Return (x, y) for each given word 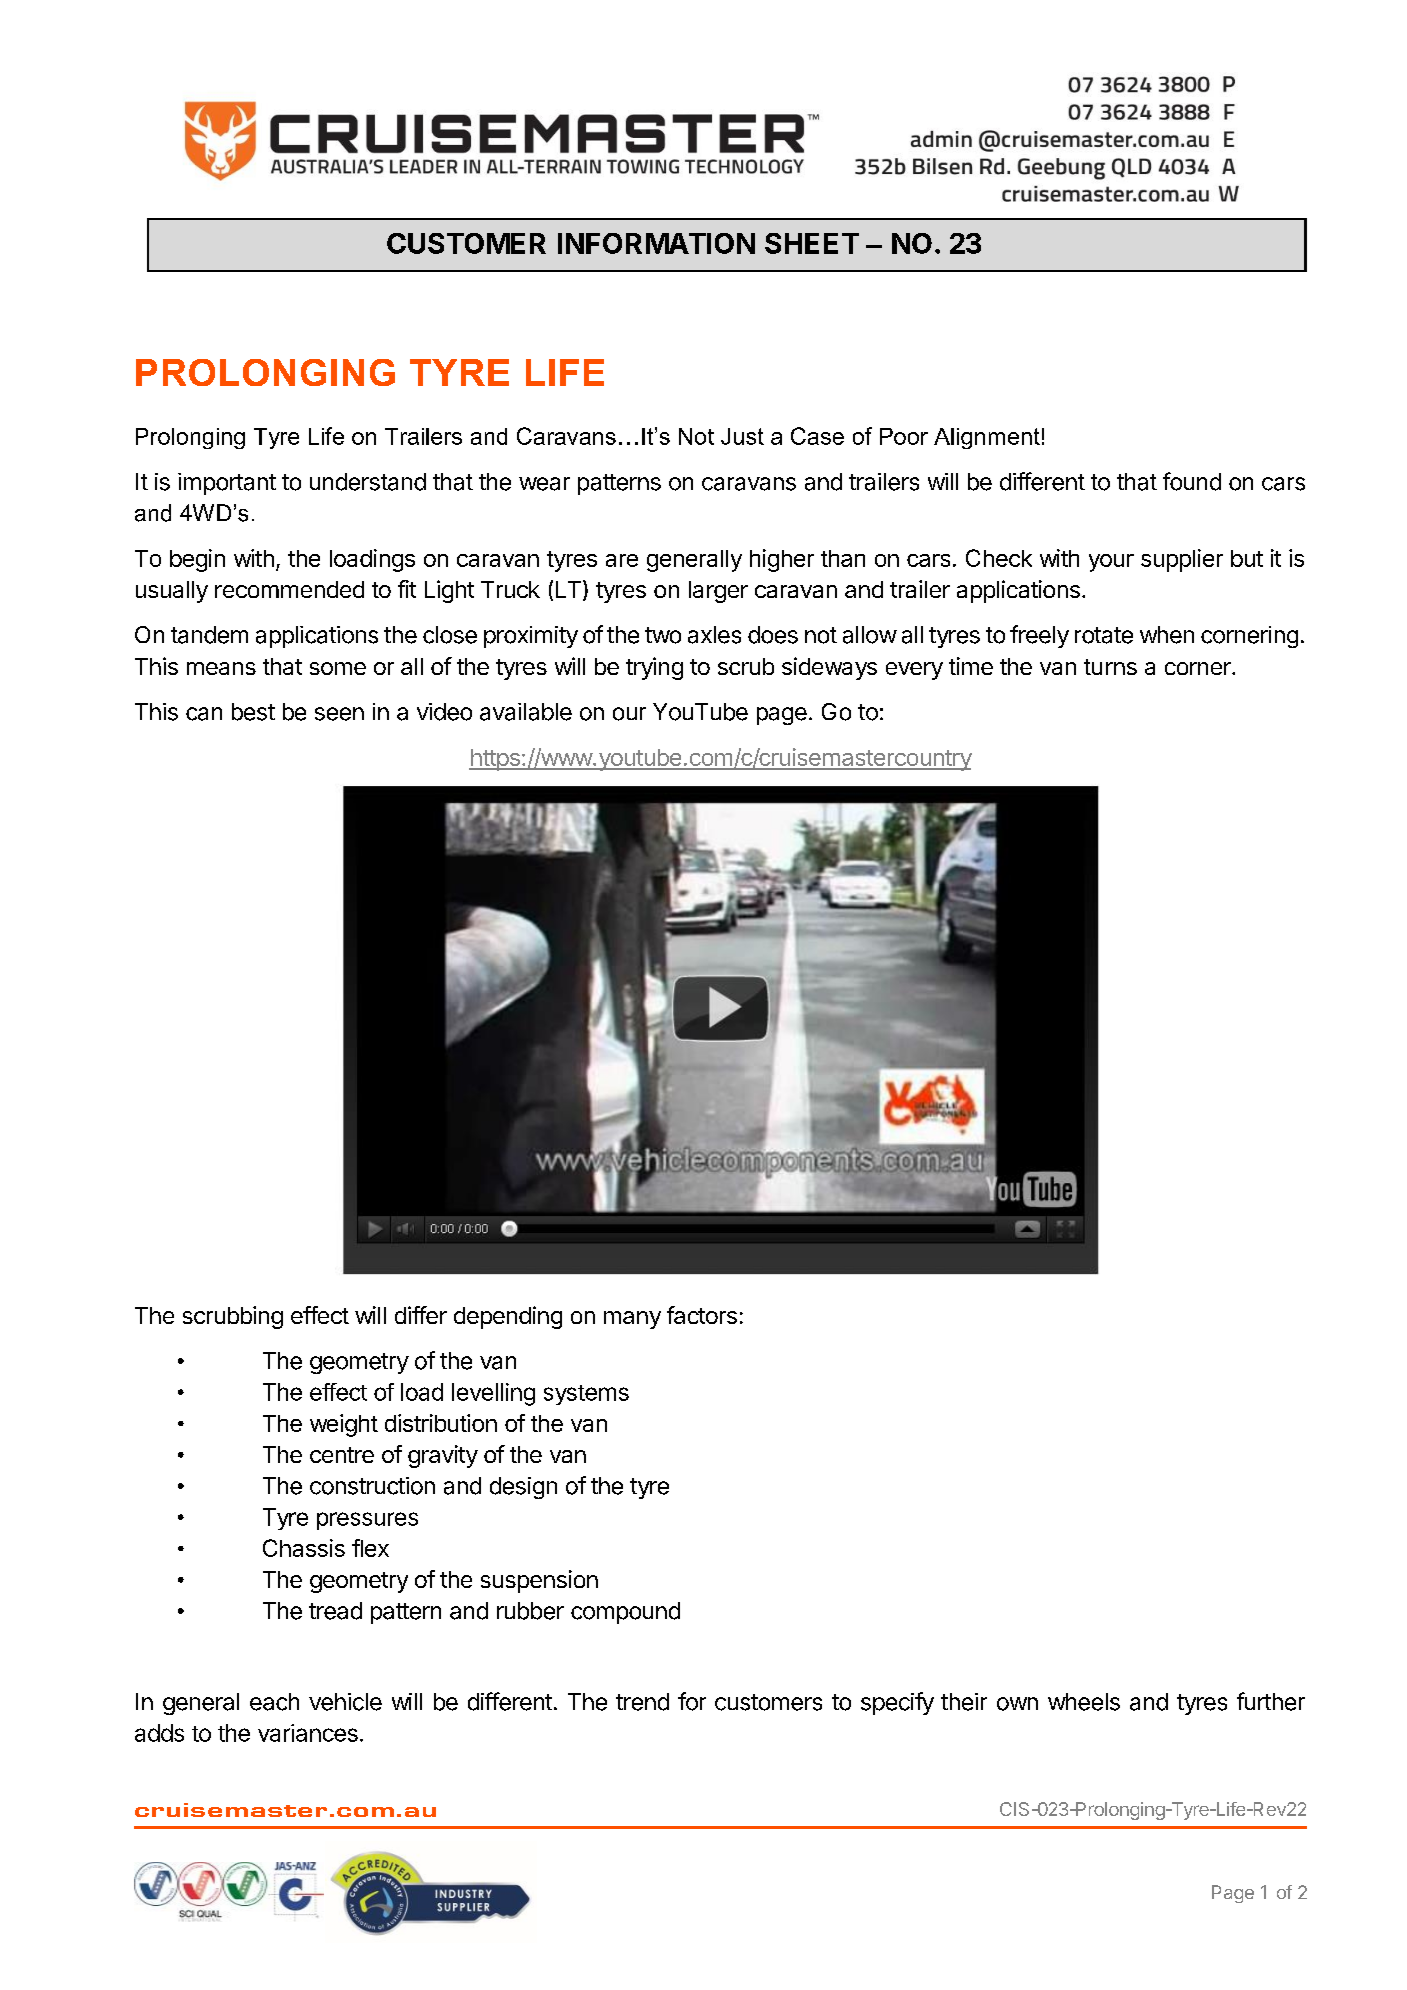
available (526, 712)
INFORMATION (656, 243)
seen (339, 714)
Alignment (987, 438)
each (274, 1702)
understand (368, 482)
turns (1110, 667)
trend (642, 1702)
